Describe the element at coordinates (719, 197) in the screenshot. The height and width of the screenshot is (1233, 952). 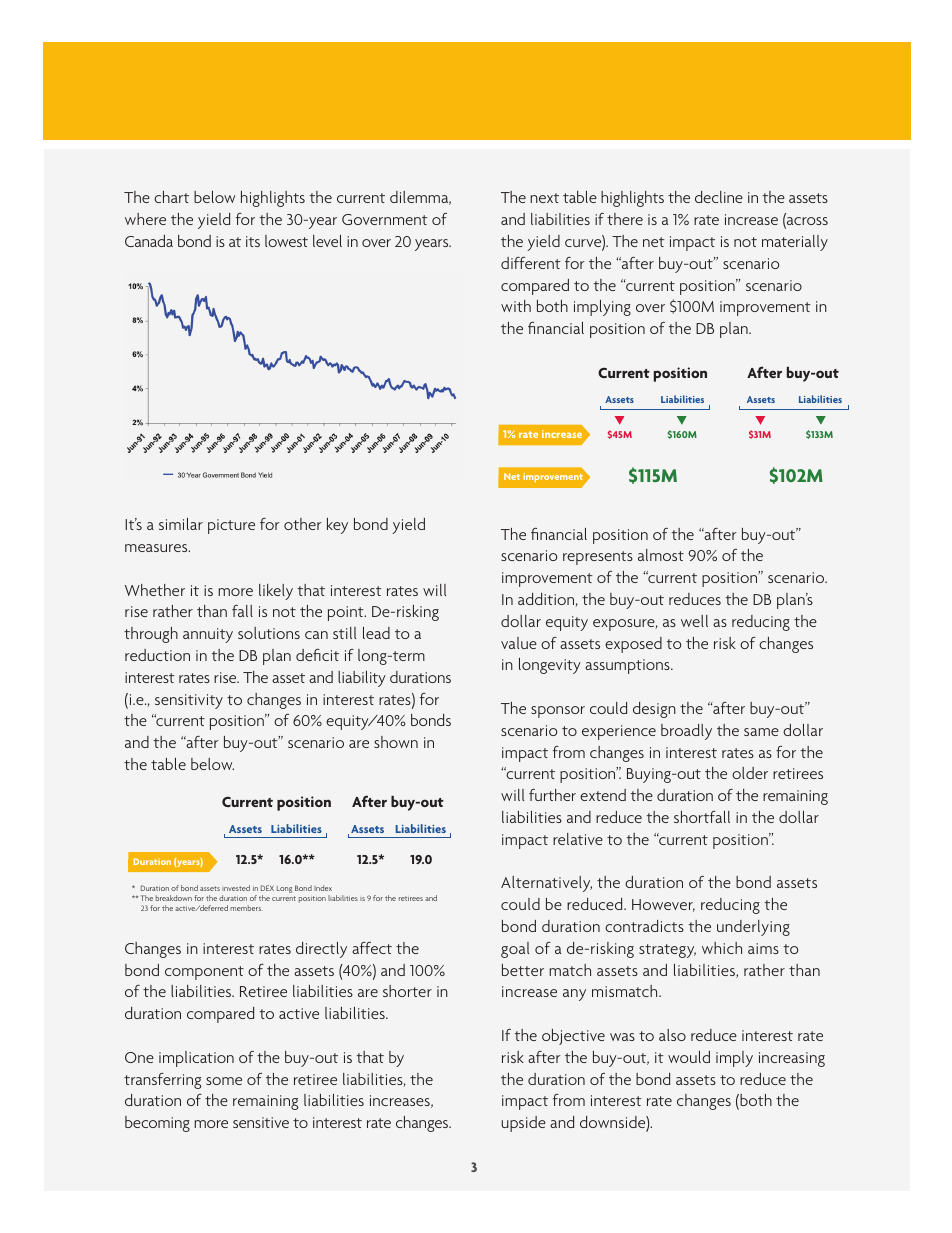
I see `decline` at that location.
